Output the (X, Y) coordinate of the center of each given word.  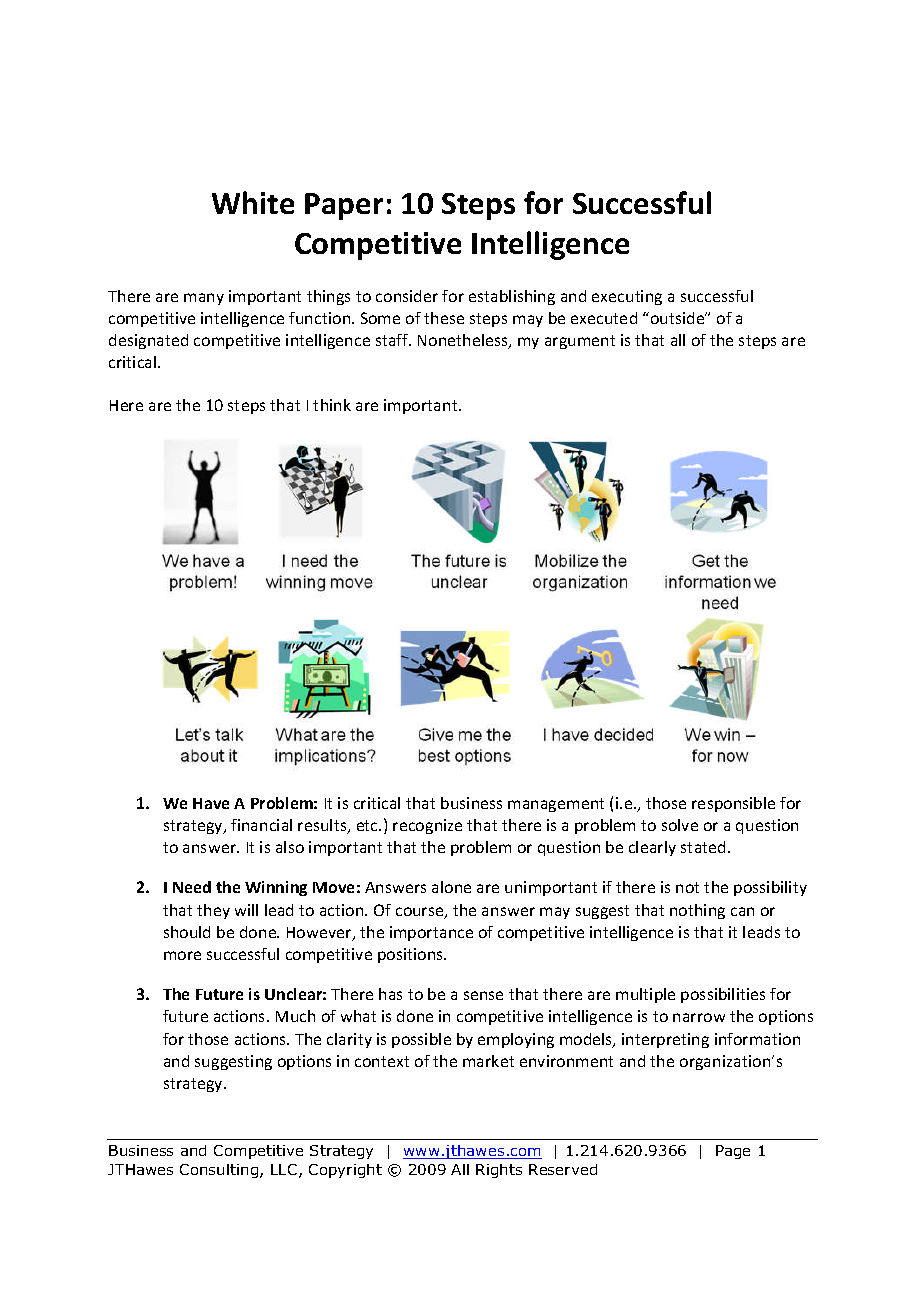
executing (627, 297)
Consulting (220, 1171)
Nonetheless (464, 341)
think (332, 405)
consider (407, 296)
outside (677, 318)
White (253, 202)
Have (211, 803)
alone (451, 887)
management (556, 805)
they (213, 911)
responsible (733, 804)
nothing (697, 911)
